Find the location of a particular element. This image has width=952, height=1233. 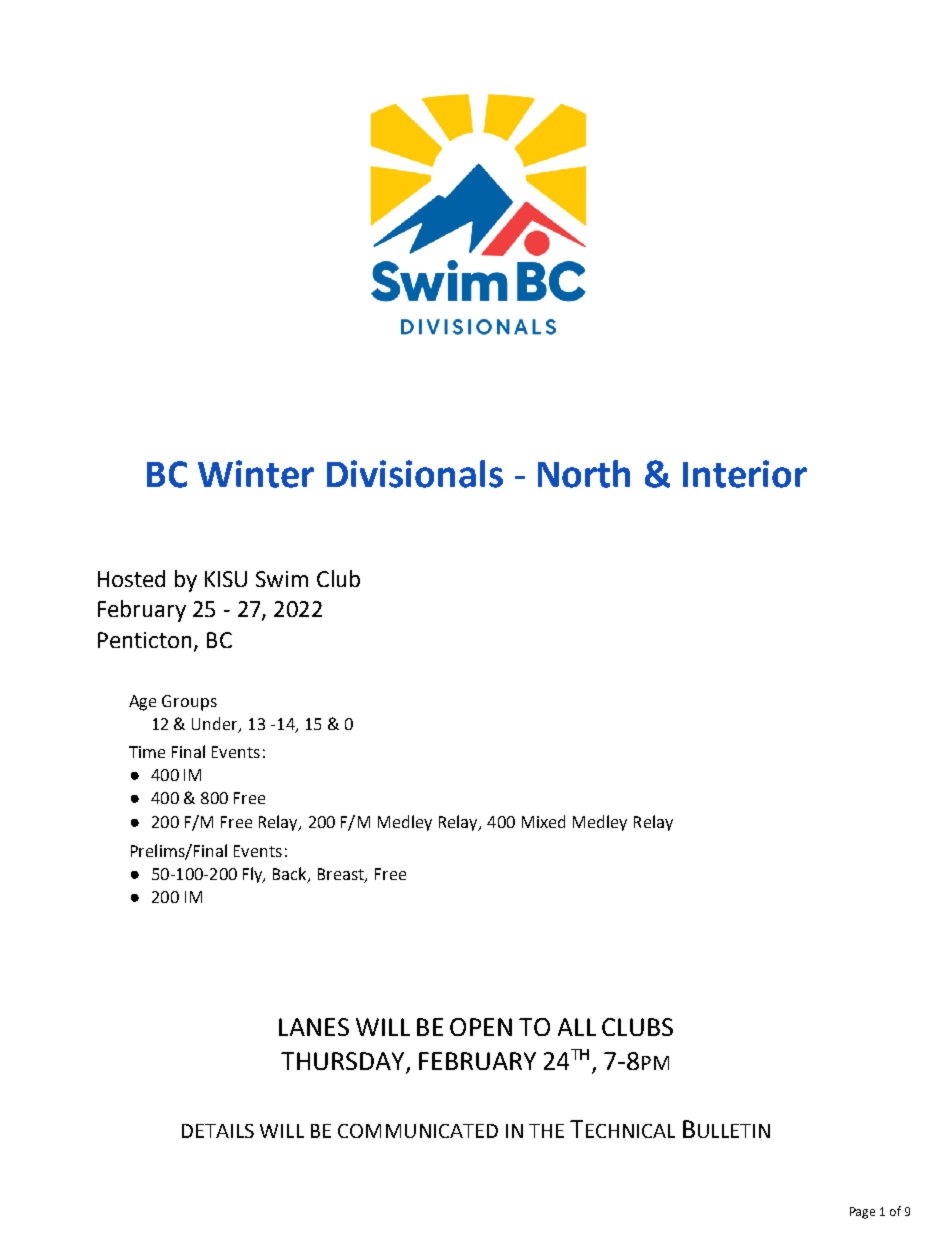

THURSDAY is located at coordinates (344, 1062).
